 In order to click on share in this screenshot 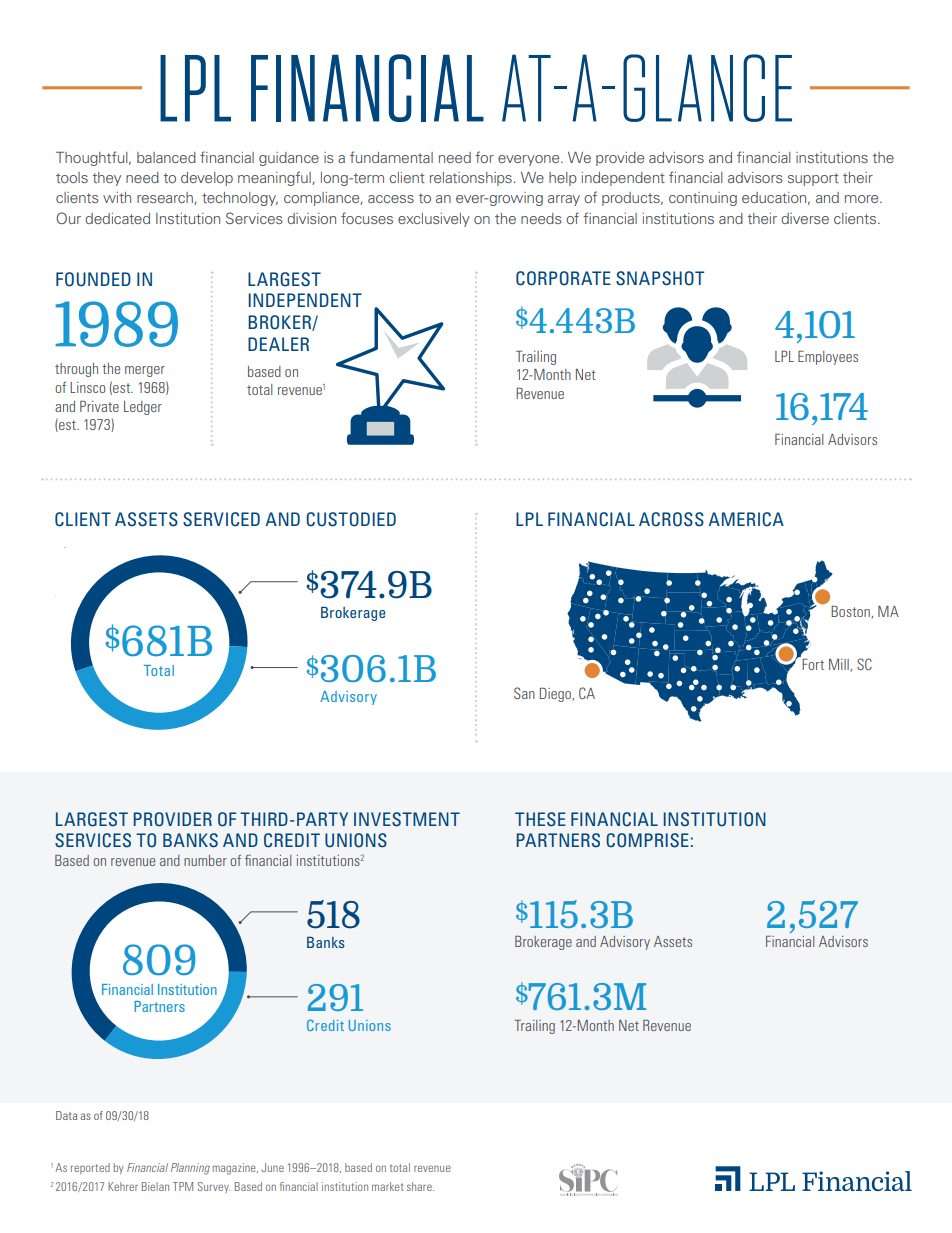, I will do `click(420, 1186)`.
